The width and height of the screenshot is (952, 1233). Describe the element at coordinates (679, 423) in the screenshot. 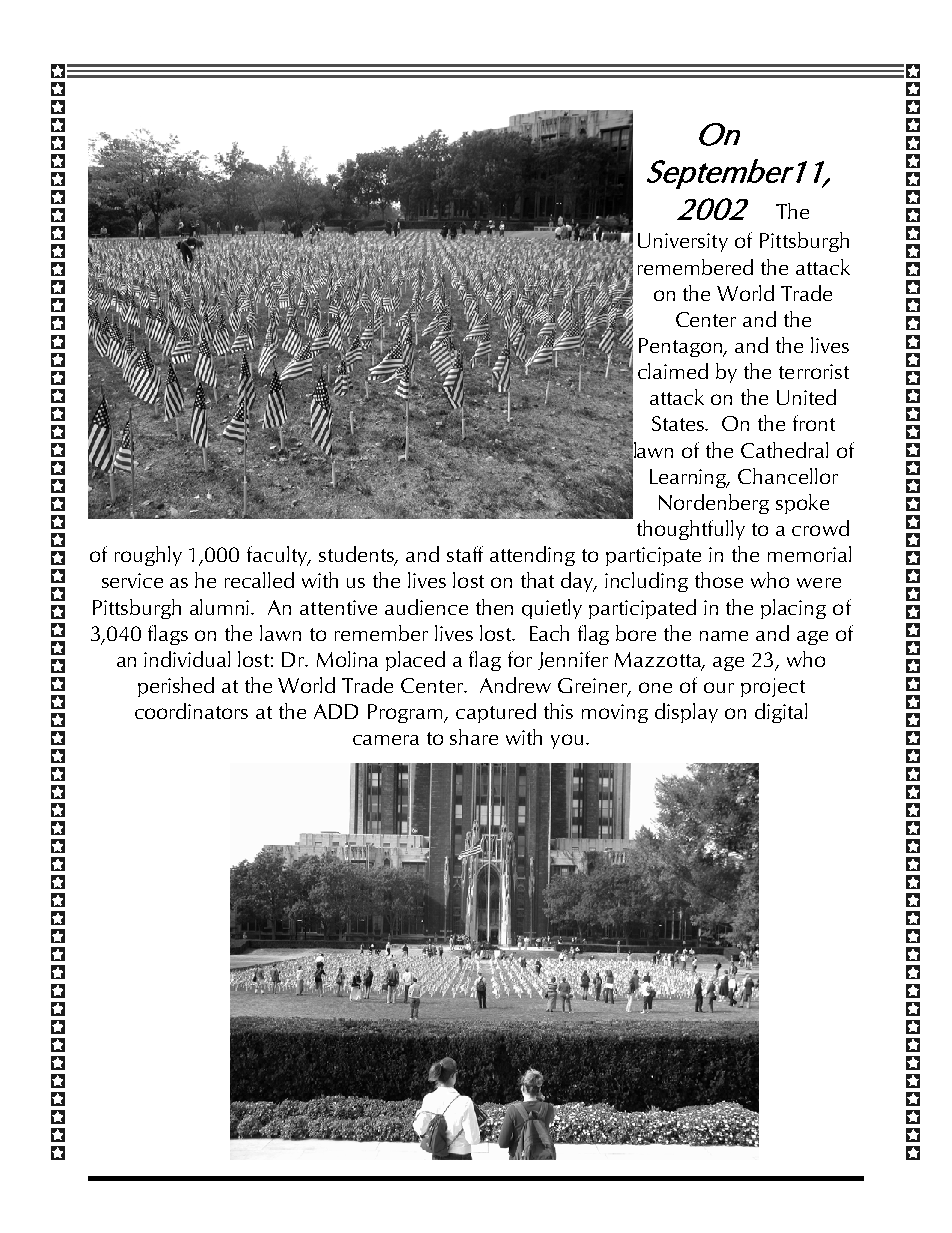

I see `States` at that location.
